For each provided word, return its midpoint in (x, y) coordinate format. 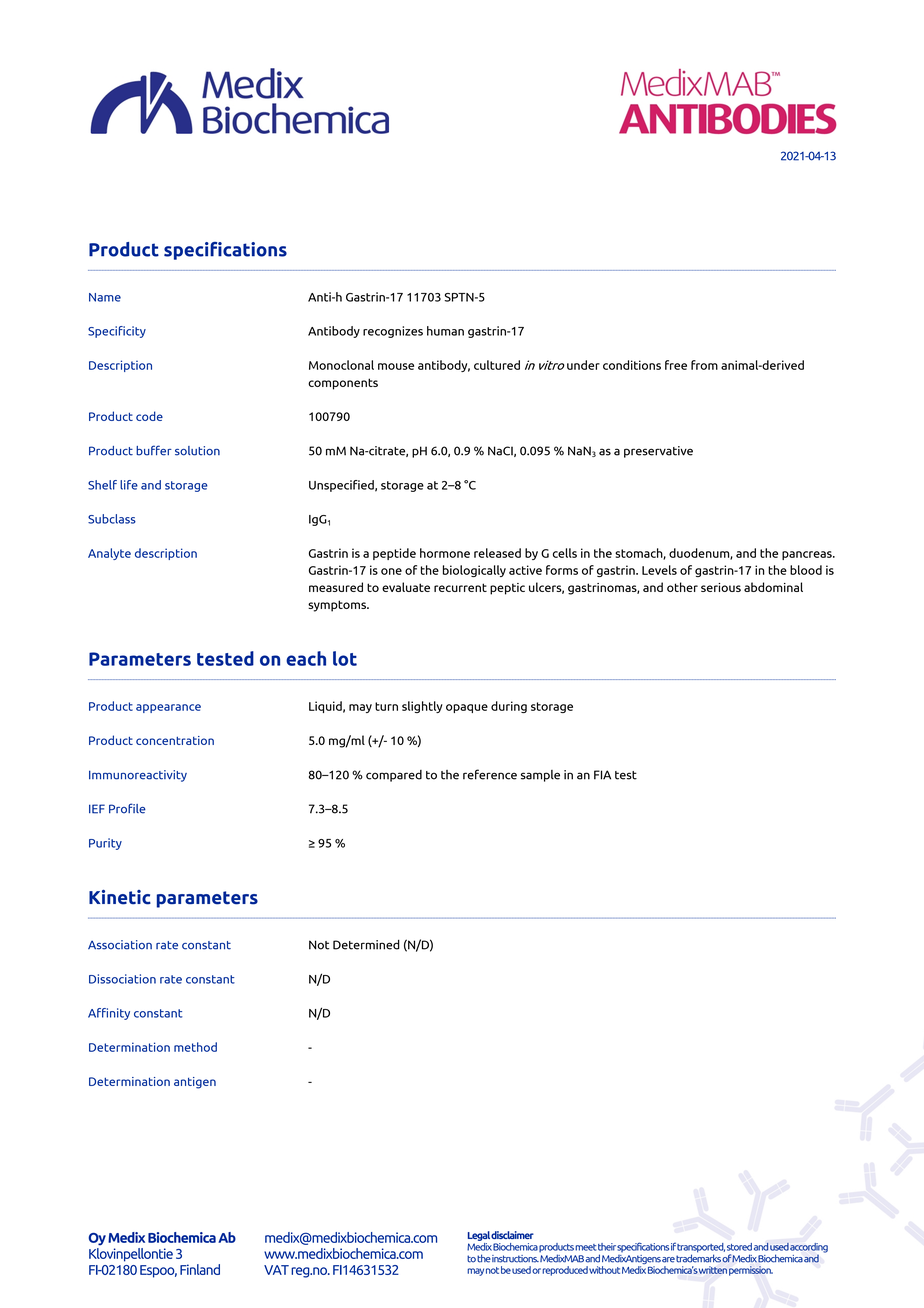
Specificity (117, 332)
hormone (445, 553)
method (195, 1047)
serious (721, 587)
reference (490, 774)
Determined (366, 945)
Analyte (109, 554)
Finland (200, 1269)
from (704, 365)
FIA (602, 775)
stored (739, 1247)
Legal (479, 1236)
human (445, 331)
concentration (175, 740)
